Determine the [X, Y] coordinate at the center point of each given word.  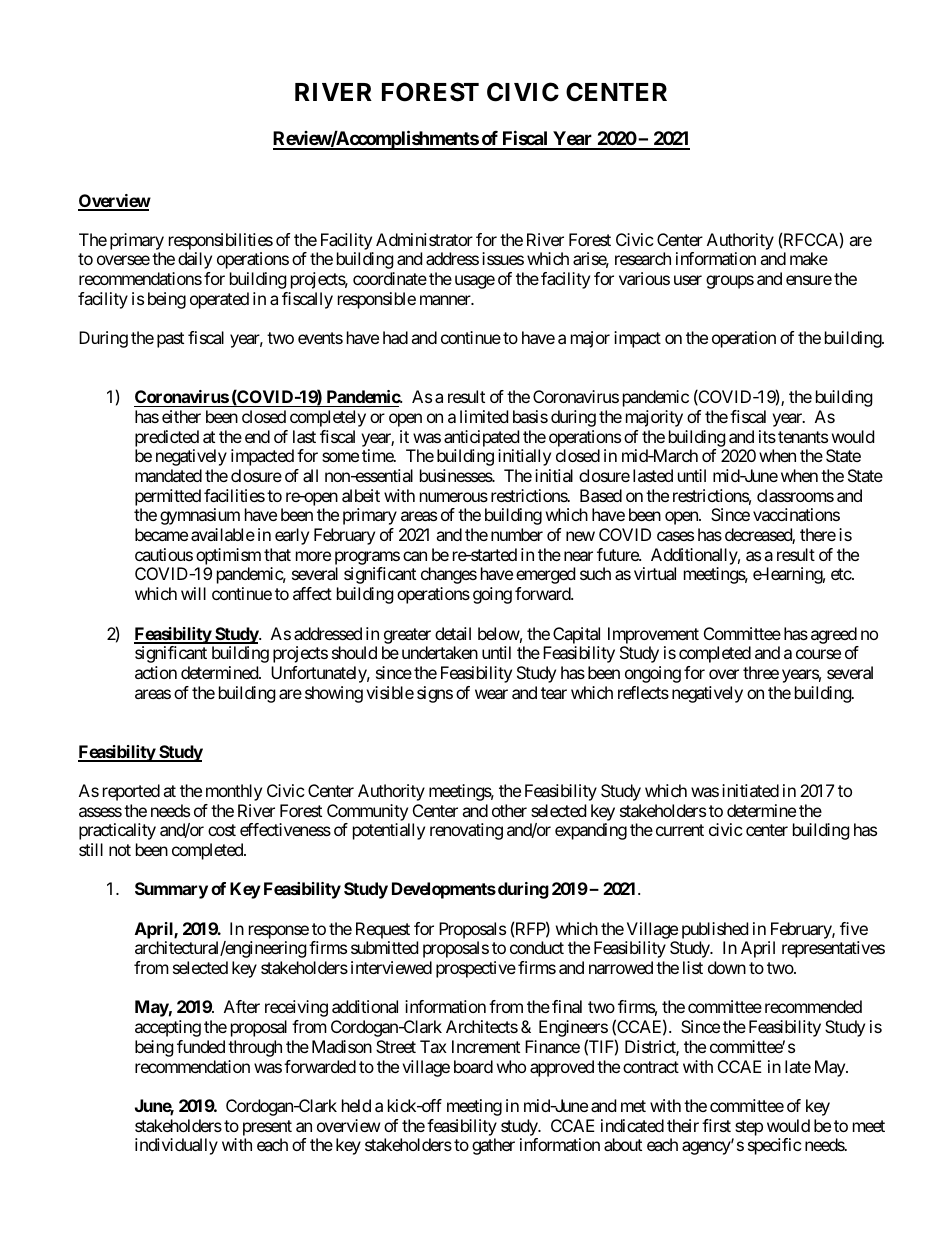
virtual [655, 573]
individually [176, 1146]
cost [222, 830]
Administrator [424, 239]
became [161, 534]
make [809, 258]
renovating [466, 831]
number [517, 534]
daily [195, 260]
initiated [750, 790]
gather [493, 1146]
